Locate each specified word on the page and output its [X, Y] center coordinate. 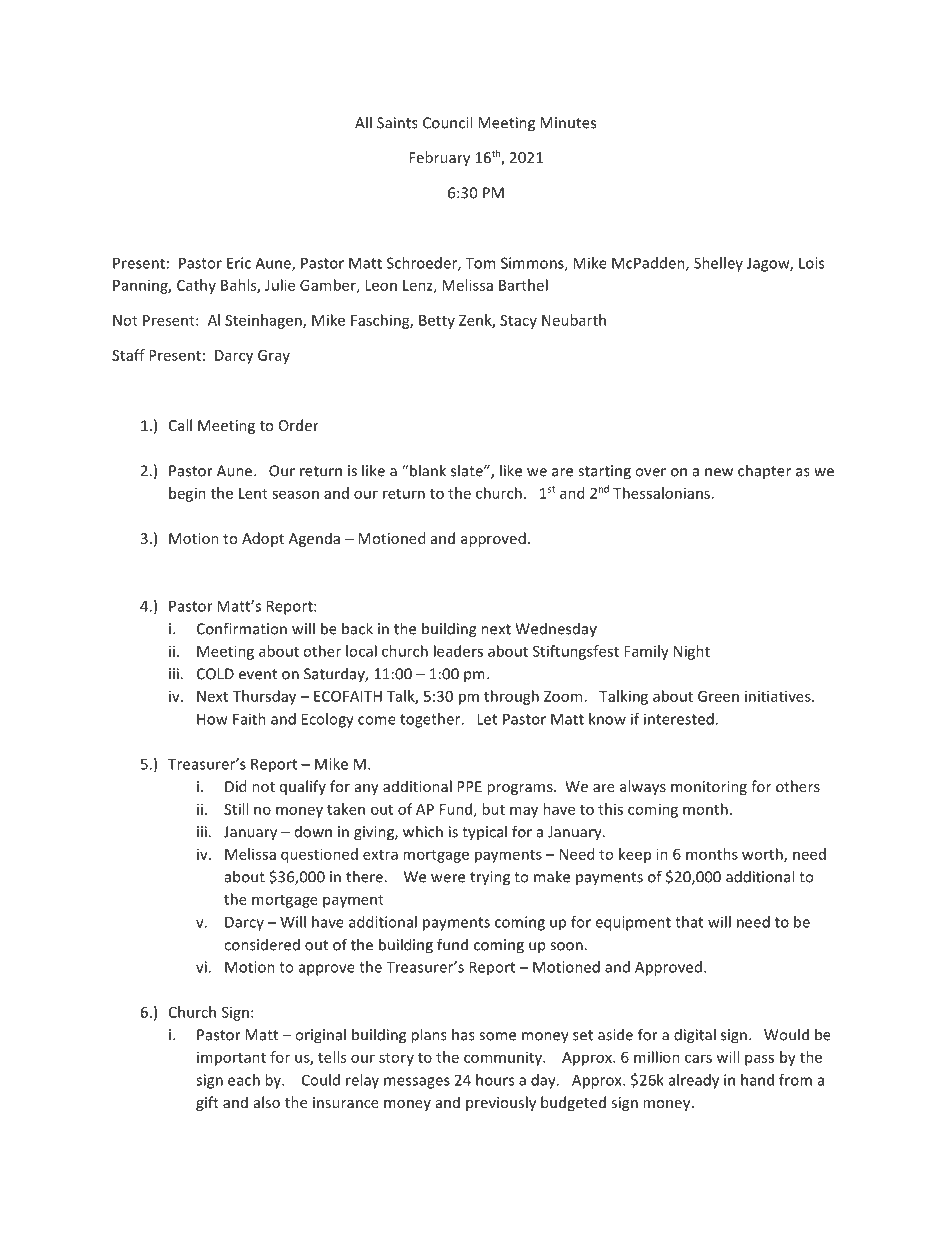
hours [495, 1080]
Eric [239, 263]
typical [484, 833]
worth [763, 855]
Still [236, 809]
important [231, 1059]
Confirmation [242, 628]
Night [692, 652]
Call [180, 425]
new [719, 472]
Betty [437, 322]
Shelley [718, 264]
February [439, 158]
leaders [458, 651]
